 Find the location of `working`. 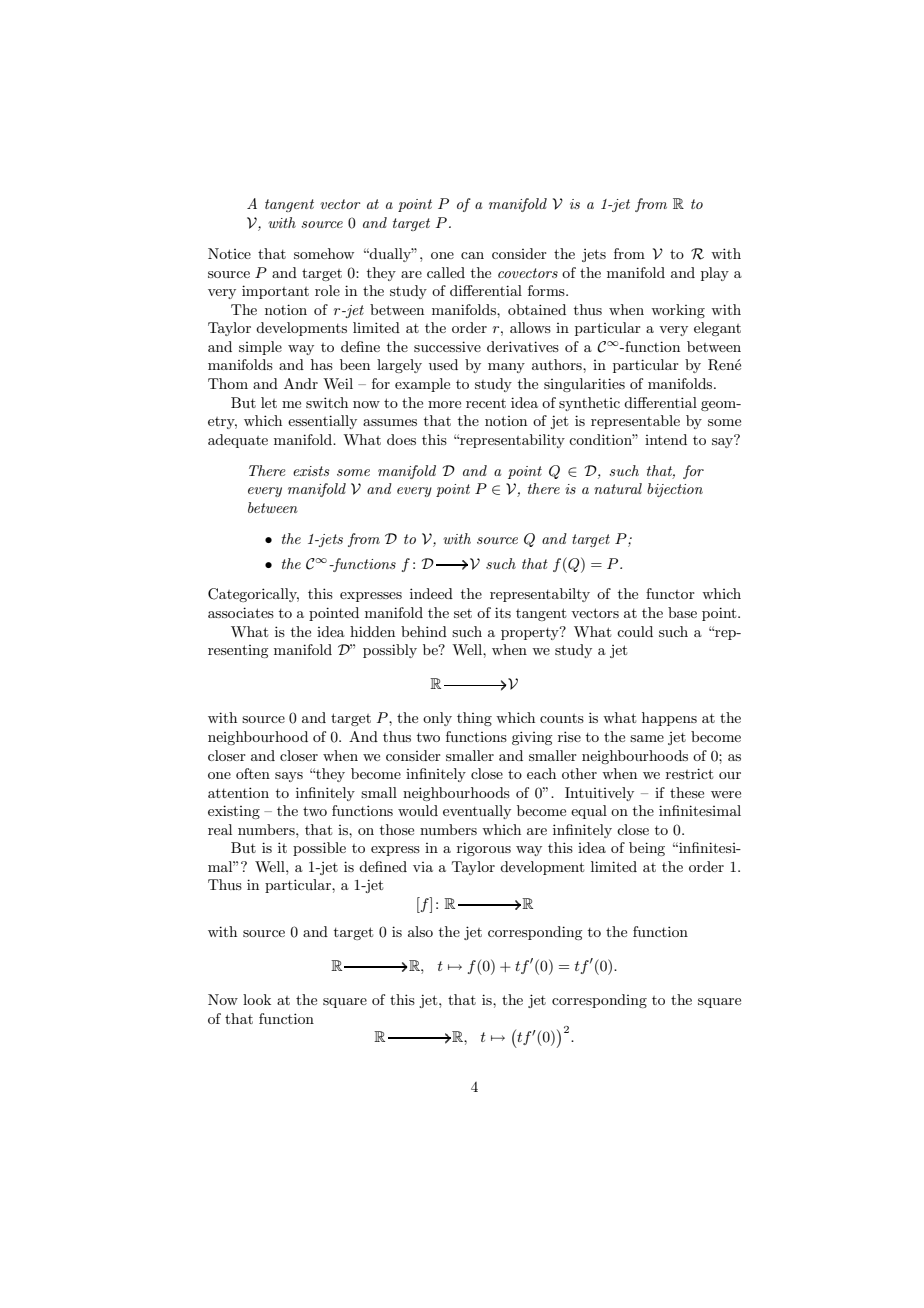

working is located at coordinates (678, 311).
